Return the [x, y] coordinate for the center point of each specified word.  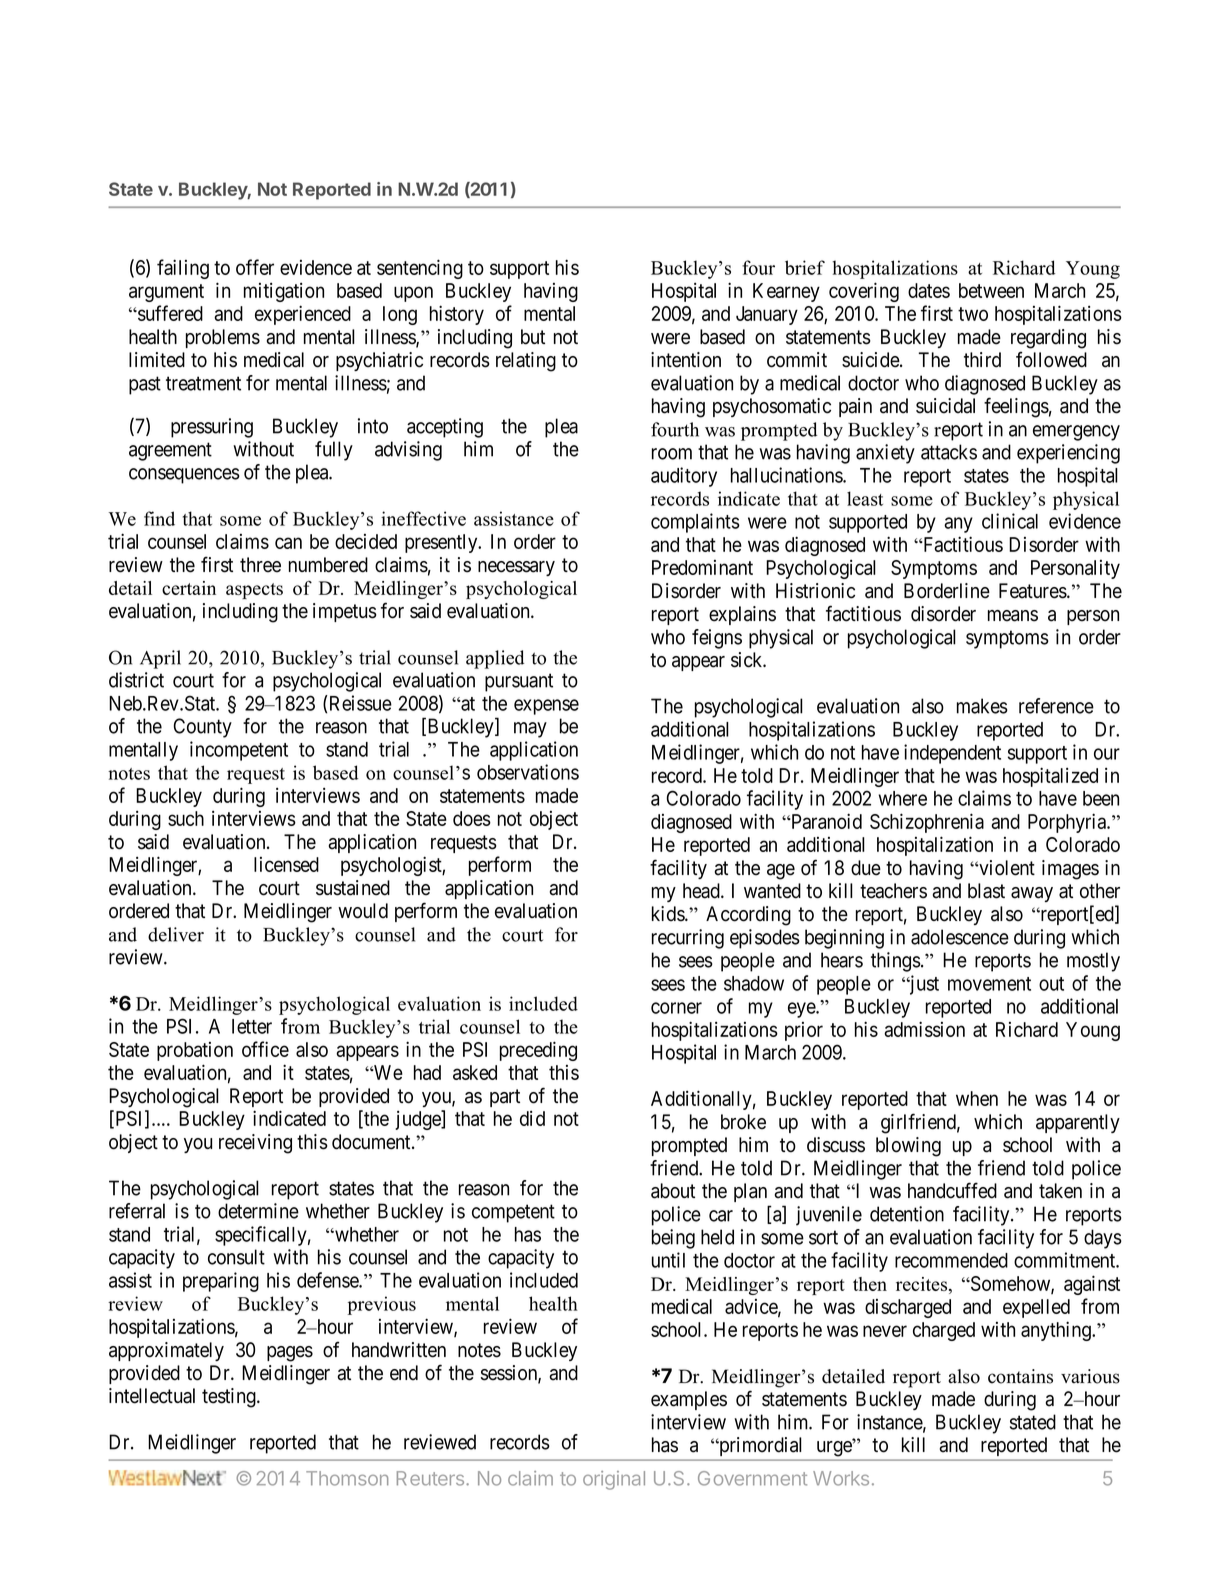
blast [986, 891]
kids [669, 914]
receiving [255, 1144]
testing [230, 1398]
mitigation [284, 292]
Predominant [702, 567]
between [991, 290]
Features [1033, 591]
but [533, 337]
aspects [254, 591]
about [673, 1191]
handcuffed [952, 1190]
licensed [286, 864]
